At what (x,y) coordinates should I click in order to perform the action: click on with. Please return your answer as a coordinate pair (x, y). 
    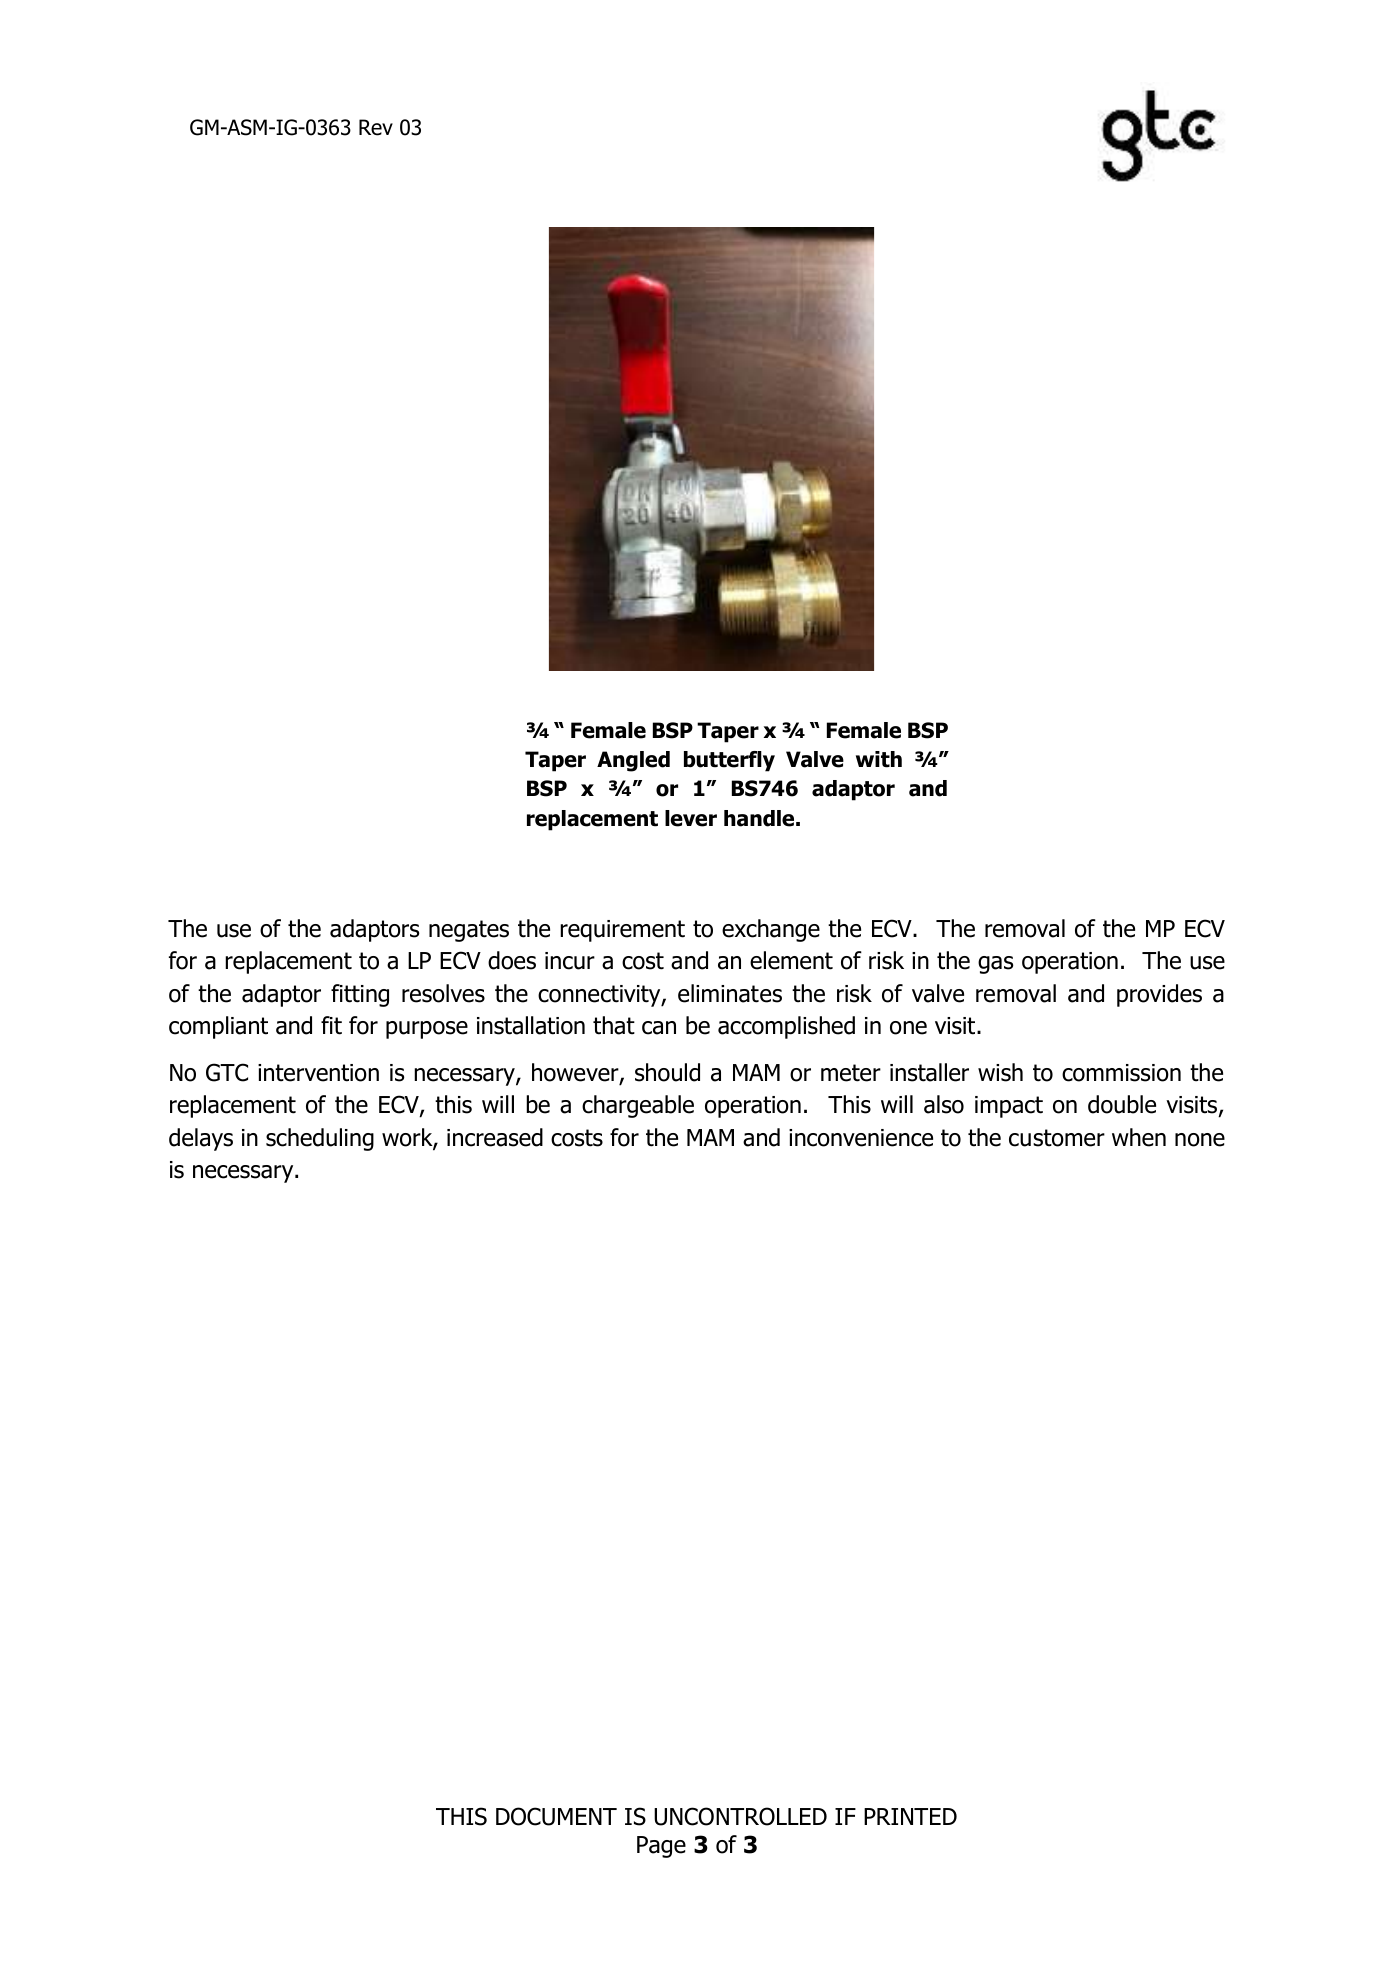
    Looking at the image, I should click on (879, 759).
